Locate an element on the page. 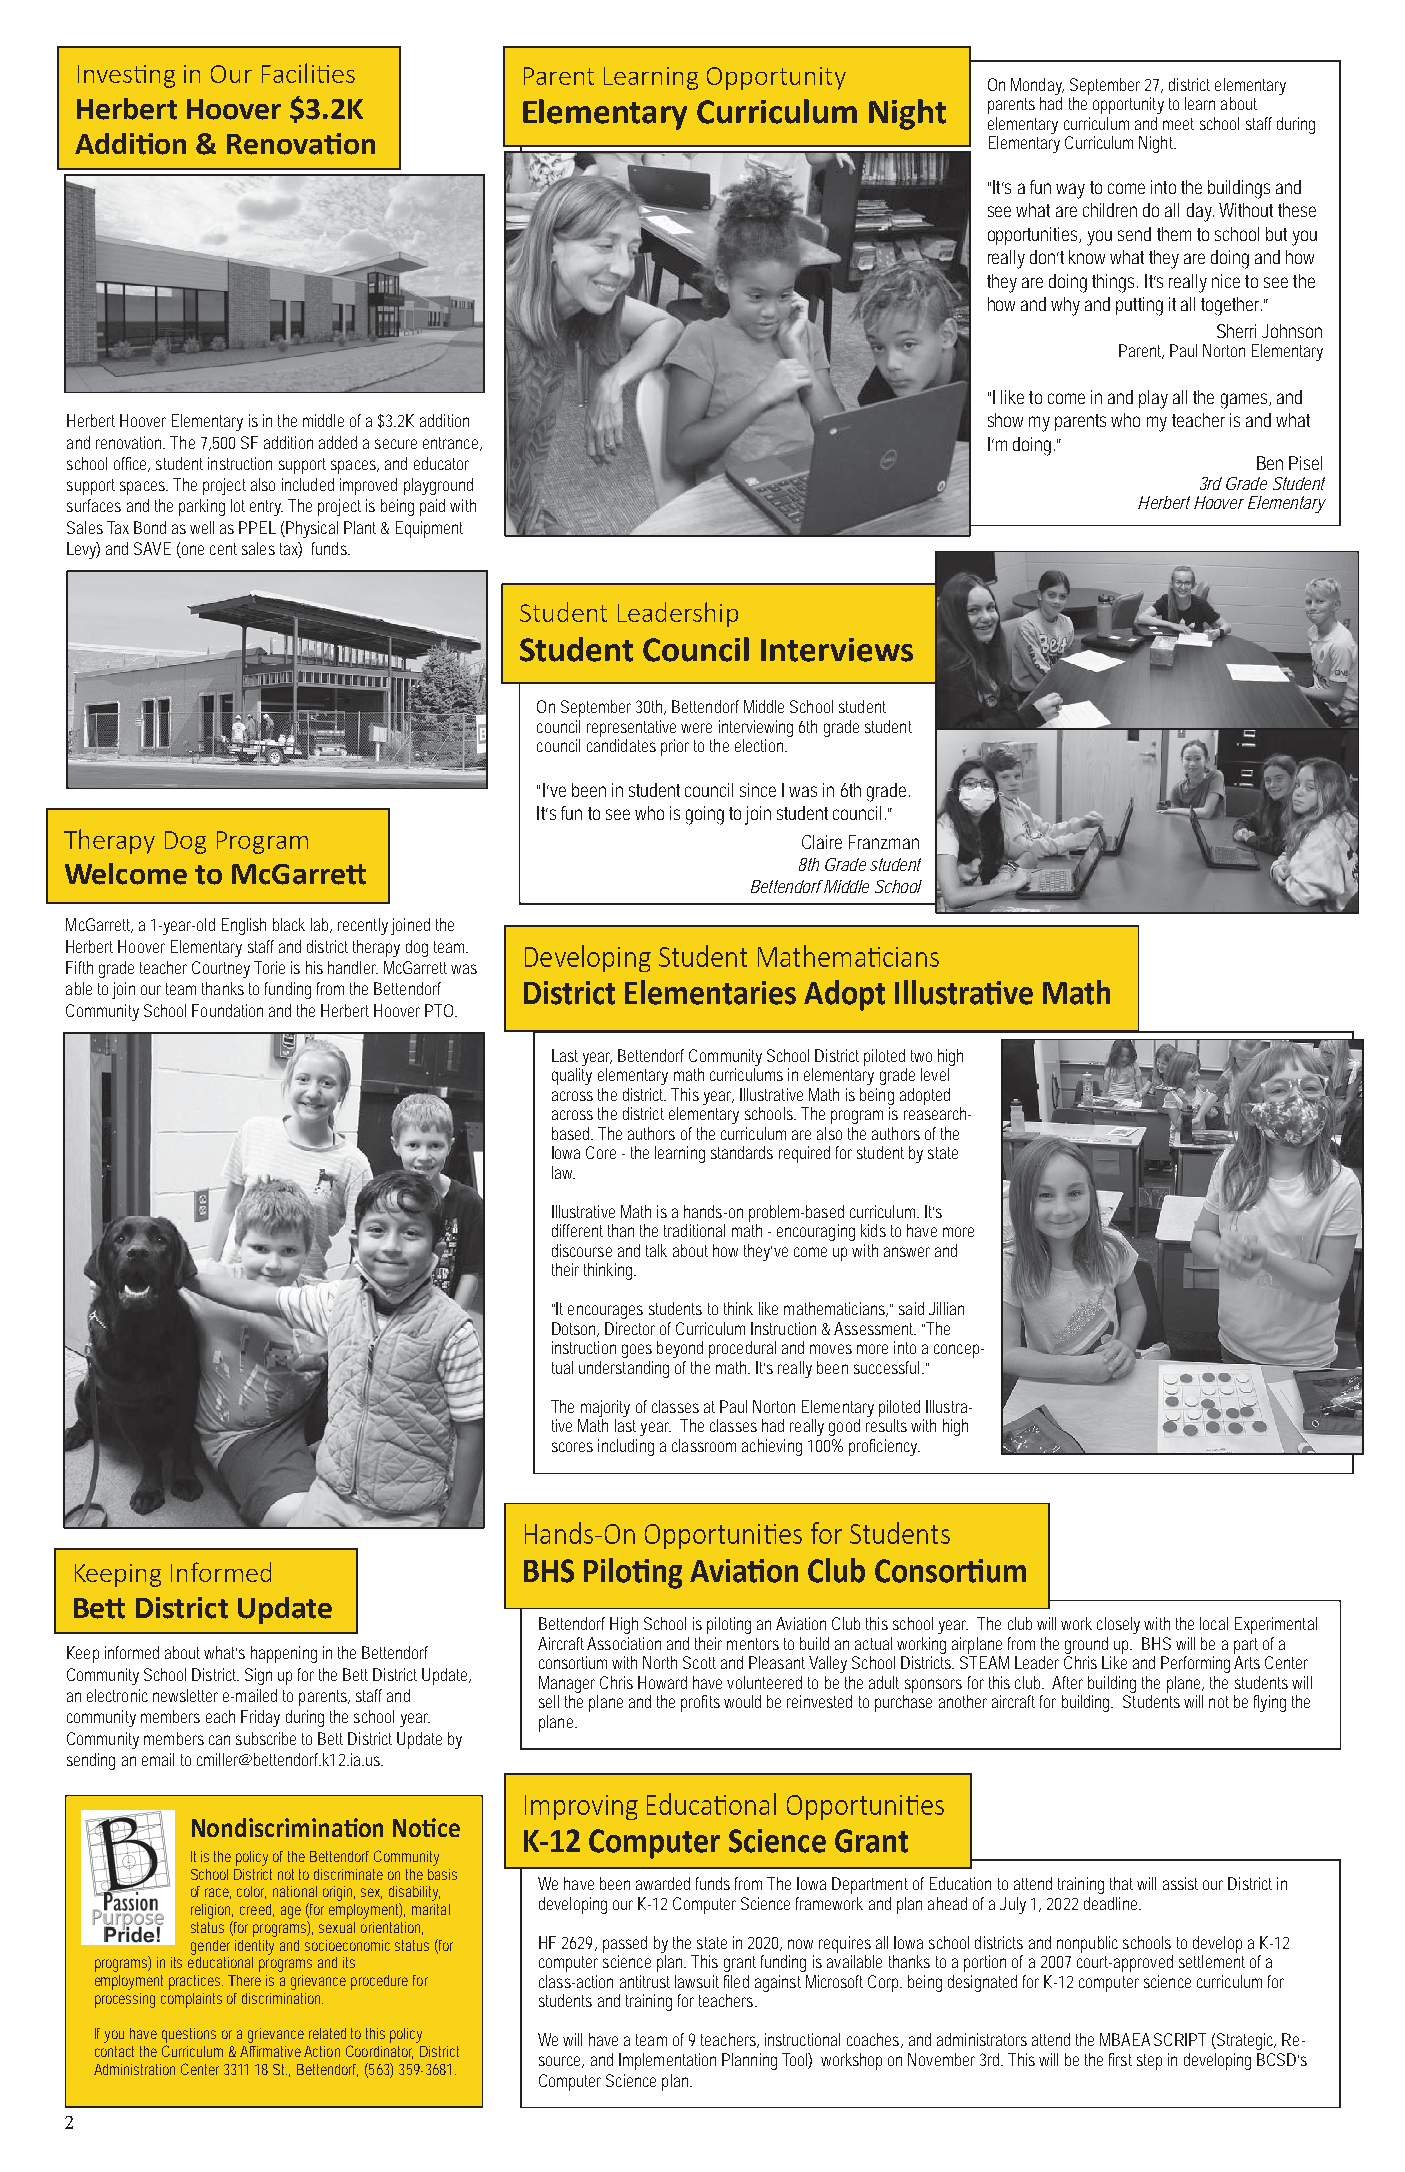 The image size is (1405, 2172). complaints is located at coordinates (191, 2000).
